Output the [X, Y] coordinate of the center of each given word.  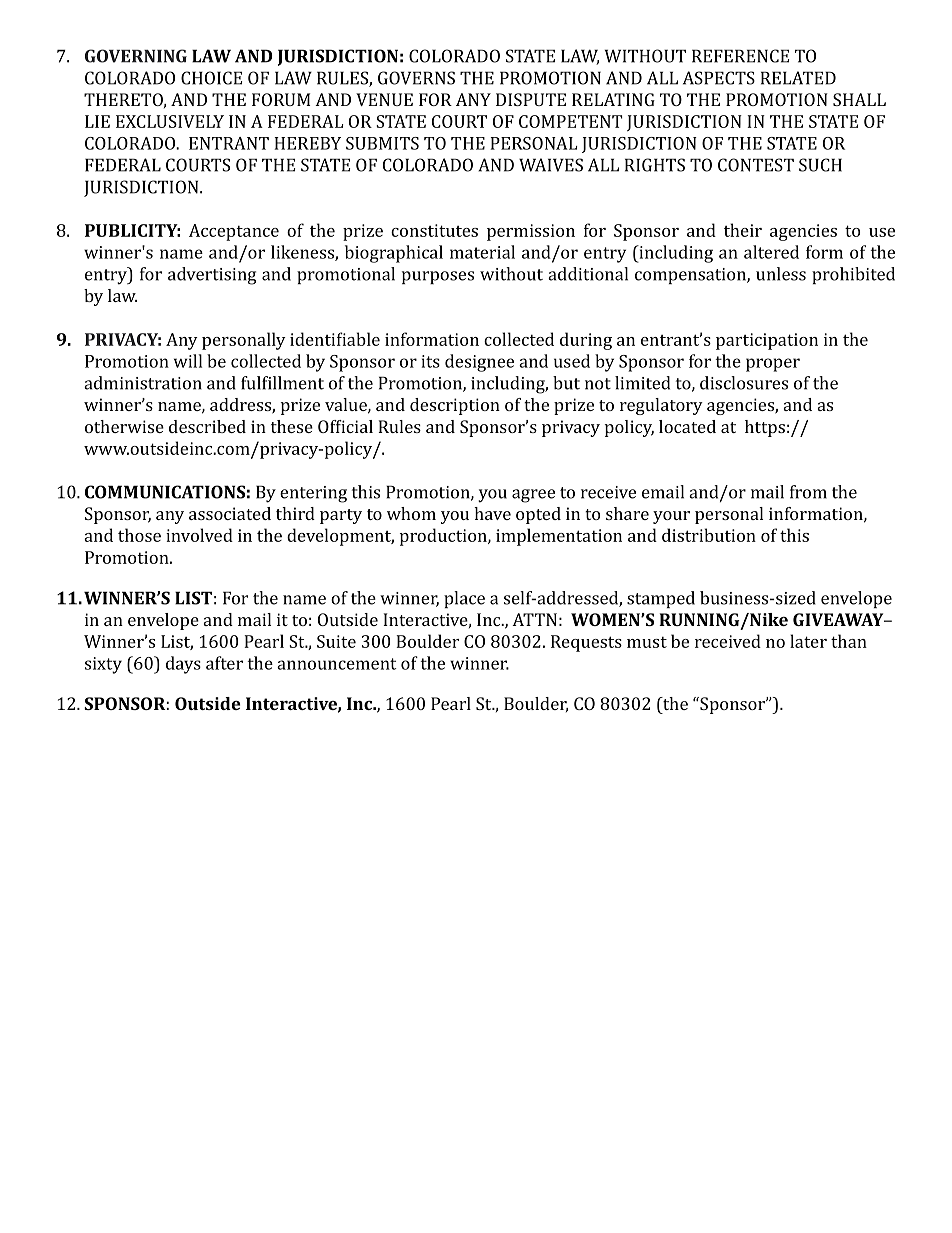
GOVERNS [416, 78]
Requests [586, 643]
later [808, 641]
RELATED [798, 78]
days [183, 665]
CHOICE [211, 78]
